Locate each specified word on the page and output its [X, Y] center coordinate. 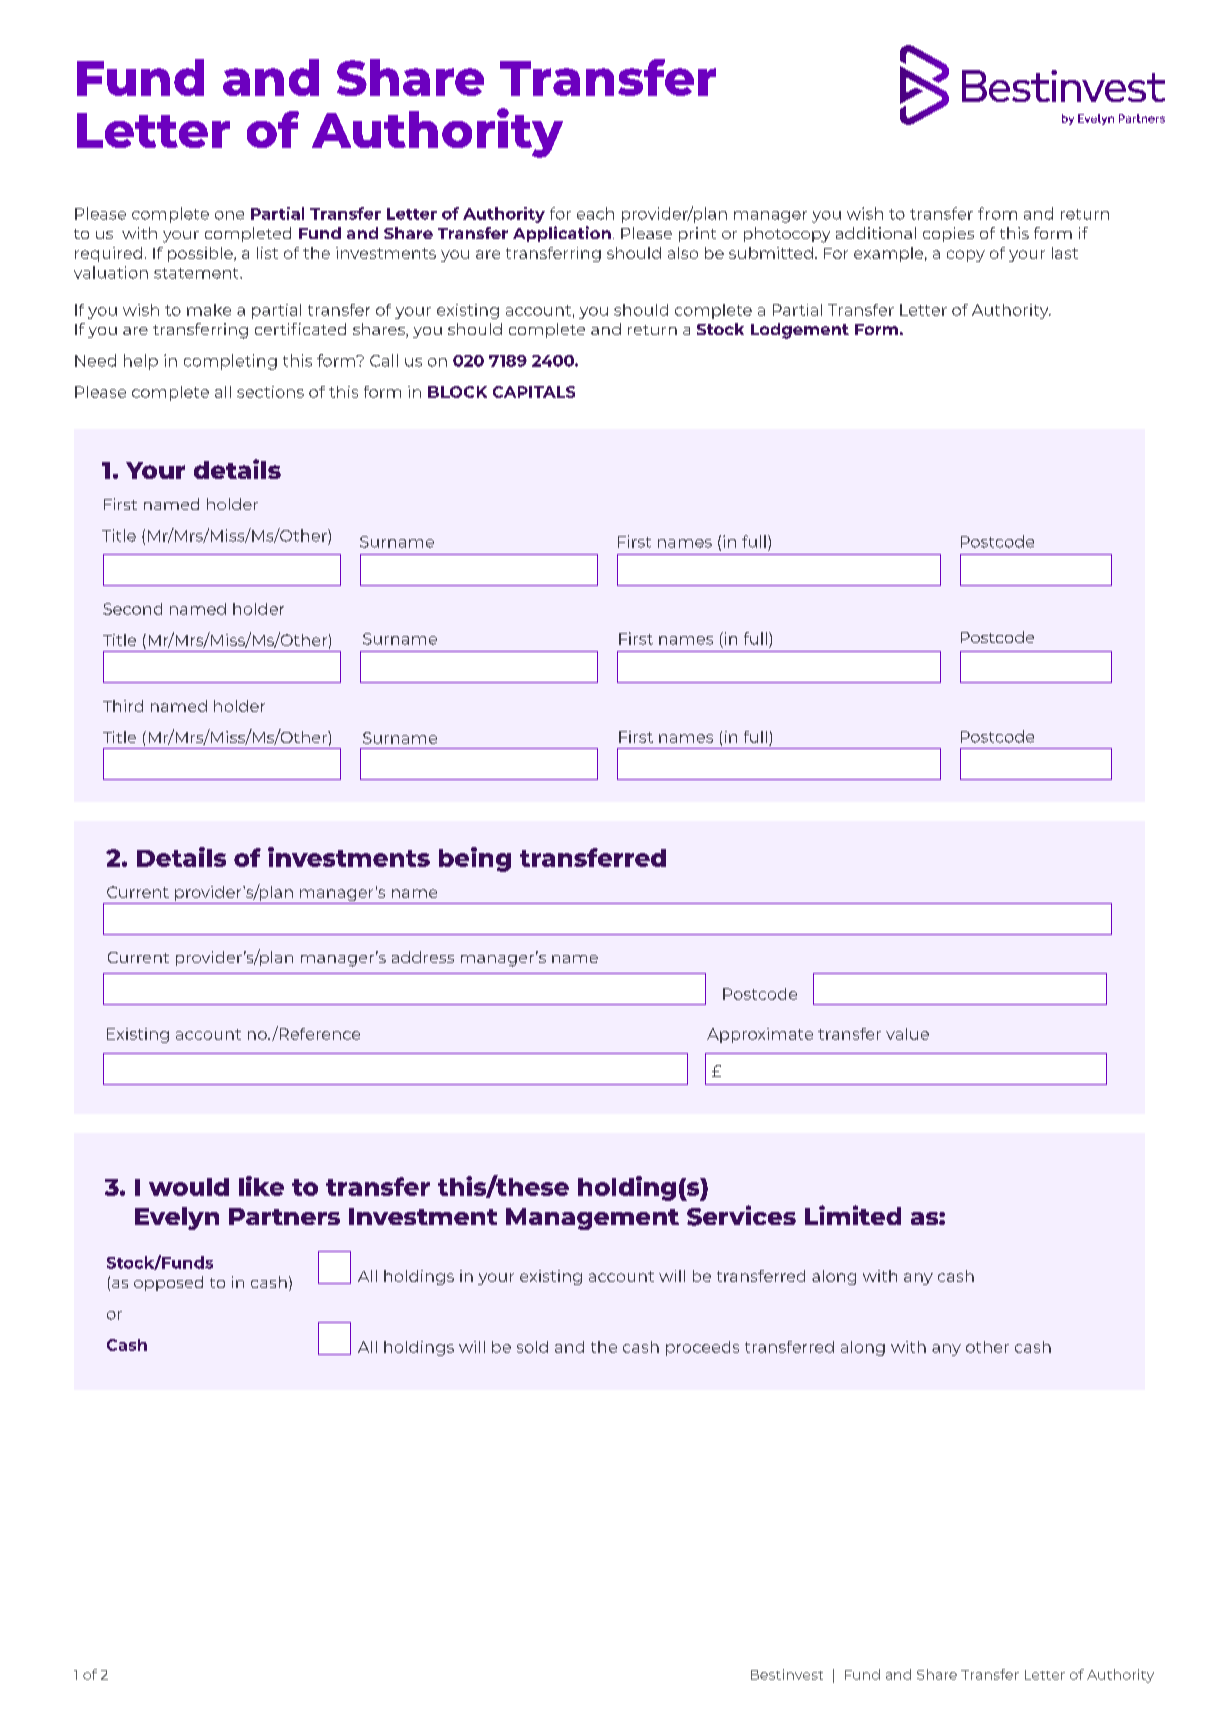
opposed [168, 1283]
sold [532, 1347]
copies [948, 234]
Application [562, 234]
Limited [853, 1215]
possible [201, 254]
